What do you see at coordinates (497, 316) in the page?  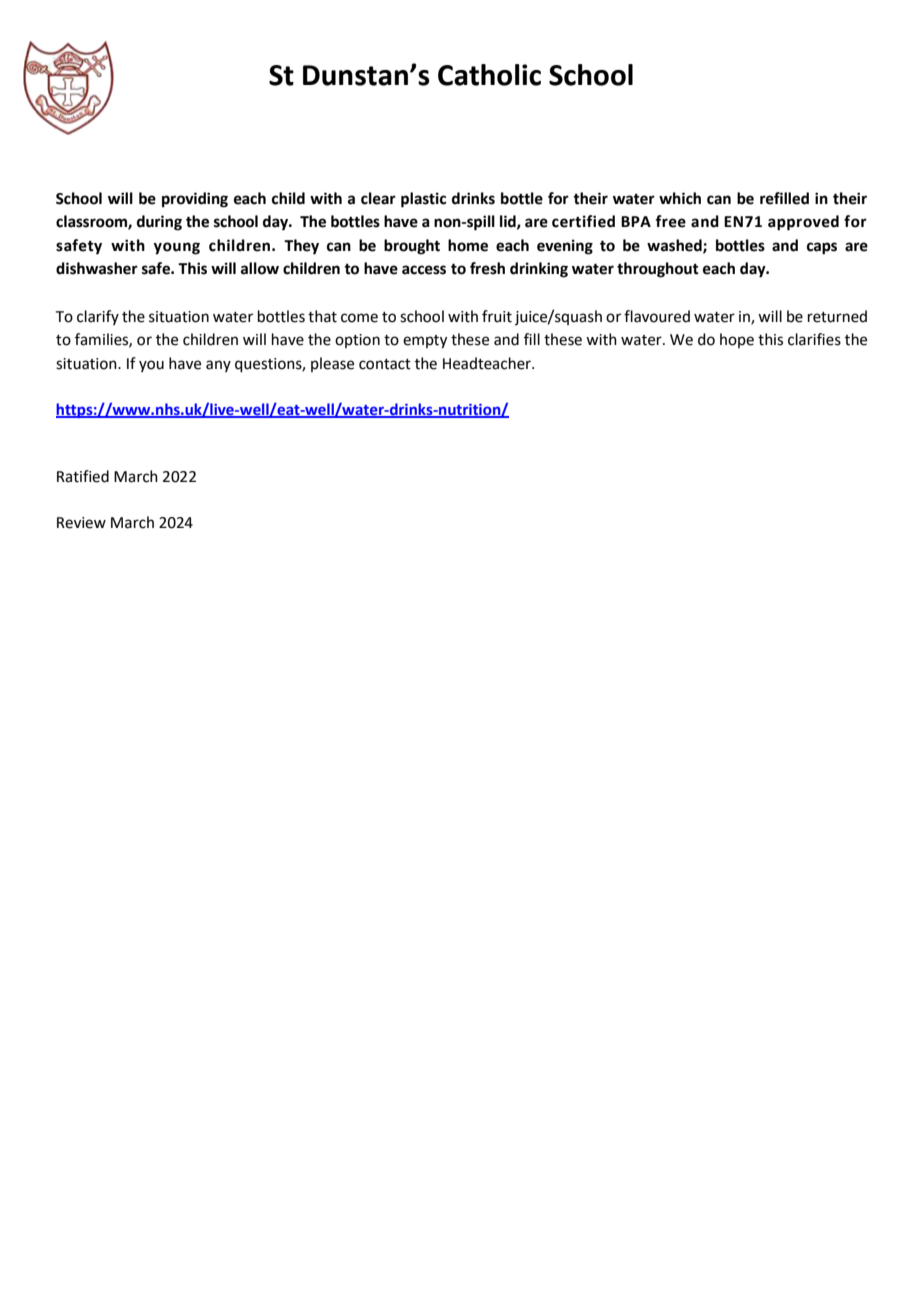 I see `fruit` at bounding box center [497, 316].
